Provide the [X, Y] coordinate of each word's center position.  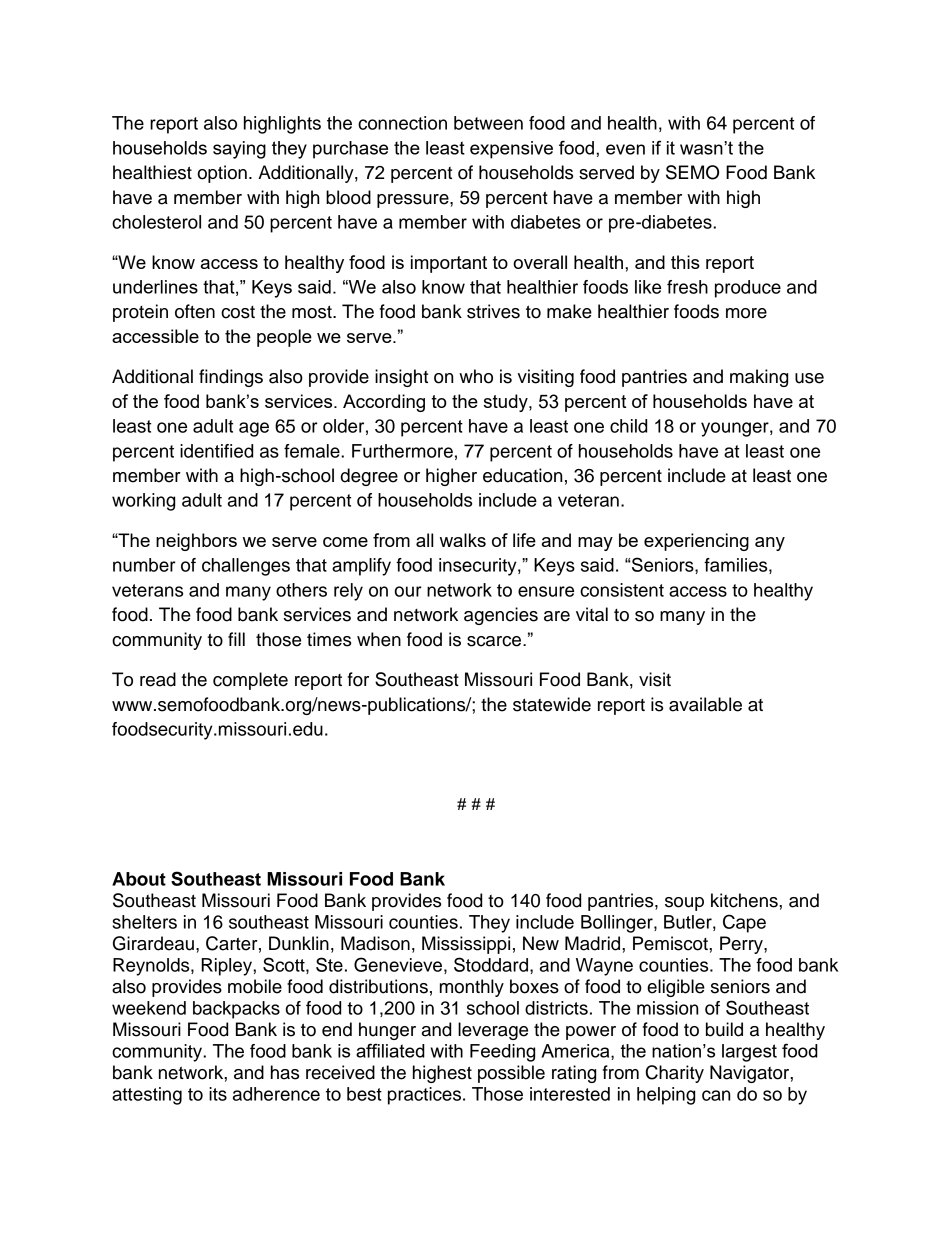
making [759, 378]
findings [231, 378]
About [139, 879]
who [476, 376]
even [625, 149]
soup [684, 904]
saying [239, 150]
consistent [622, 590]
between [488, 123]
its [218, 1094]
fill [236, 639]
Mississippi [466, 945]
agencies [501, 616]
